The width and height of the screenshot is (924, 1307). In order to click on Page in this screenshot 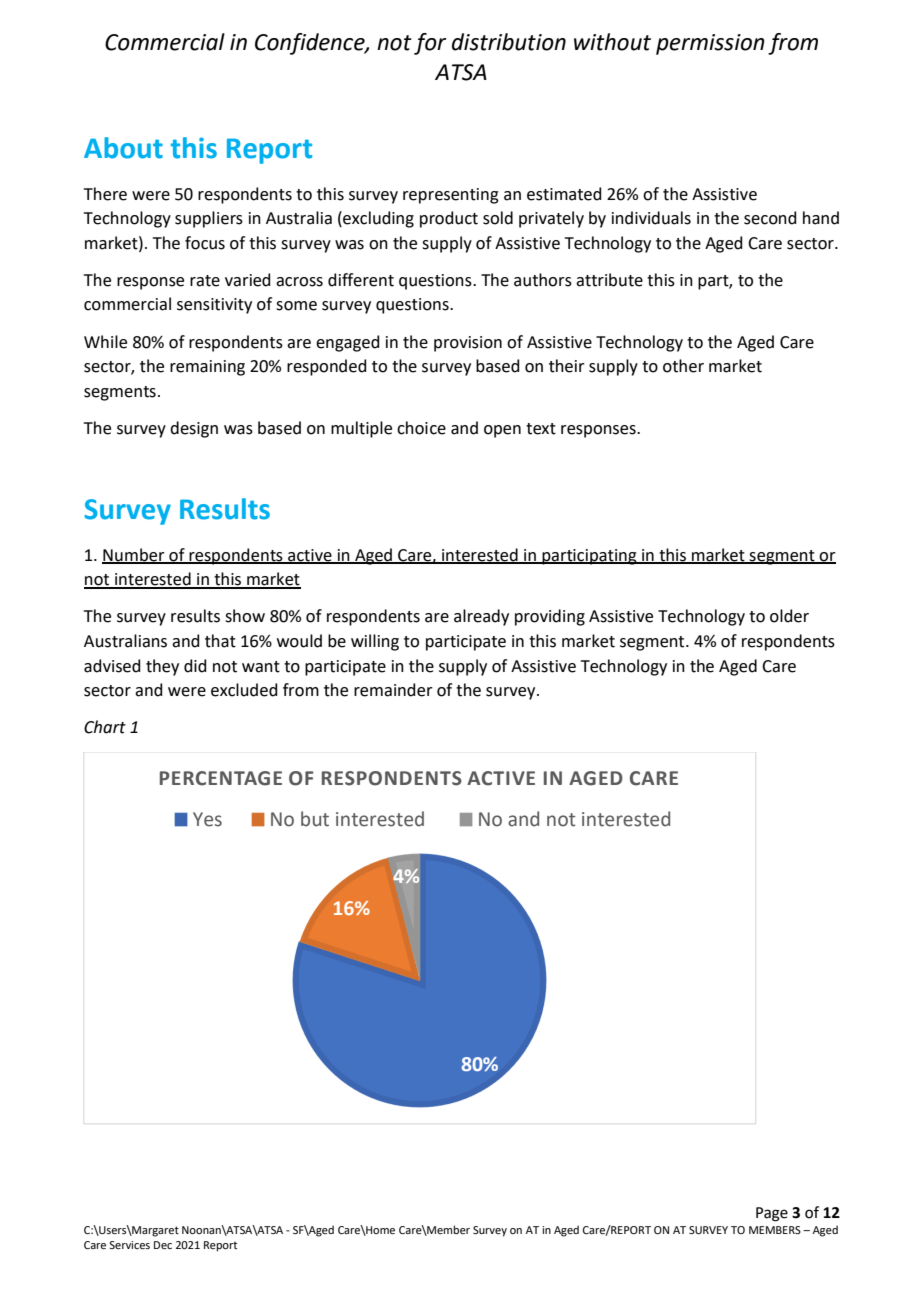, I will do `click(772, 1214)`.
